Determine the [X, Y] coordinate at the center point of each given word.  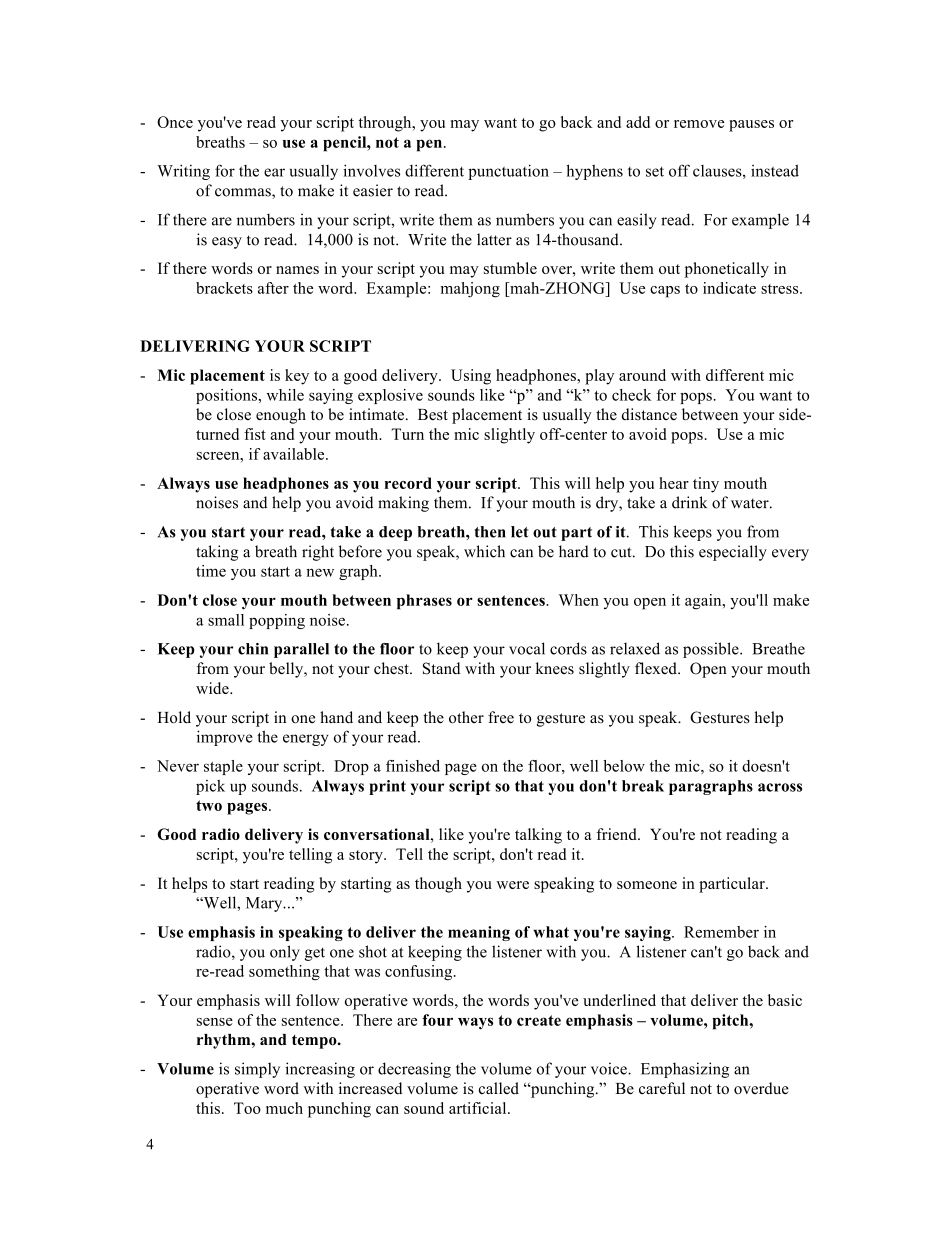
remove [699, 124]
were [512, 885]
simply [257, 1070]
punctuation [508, 172]
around [642, 375]
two [209, 805]
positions [228, 396]
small [226, 620]
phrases [424, 602]
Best [433, 415]
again [704, 602]
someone [647, 885]
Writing [183, 172]
